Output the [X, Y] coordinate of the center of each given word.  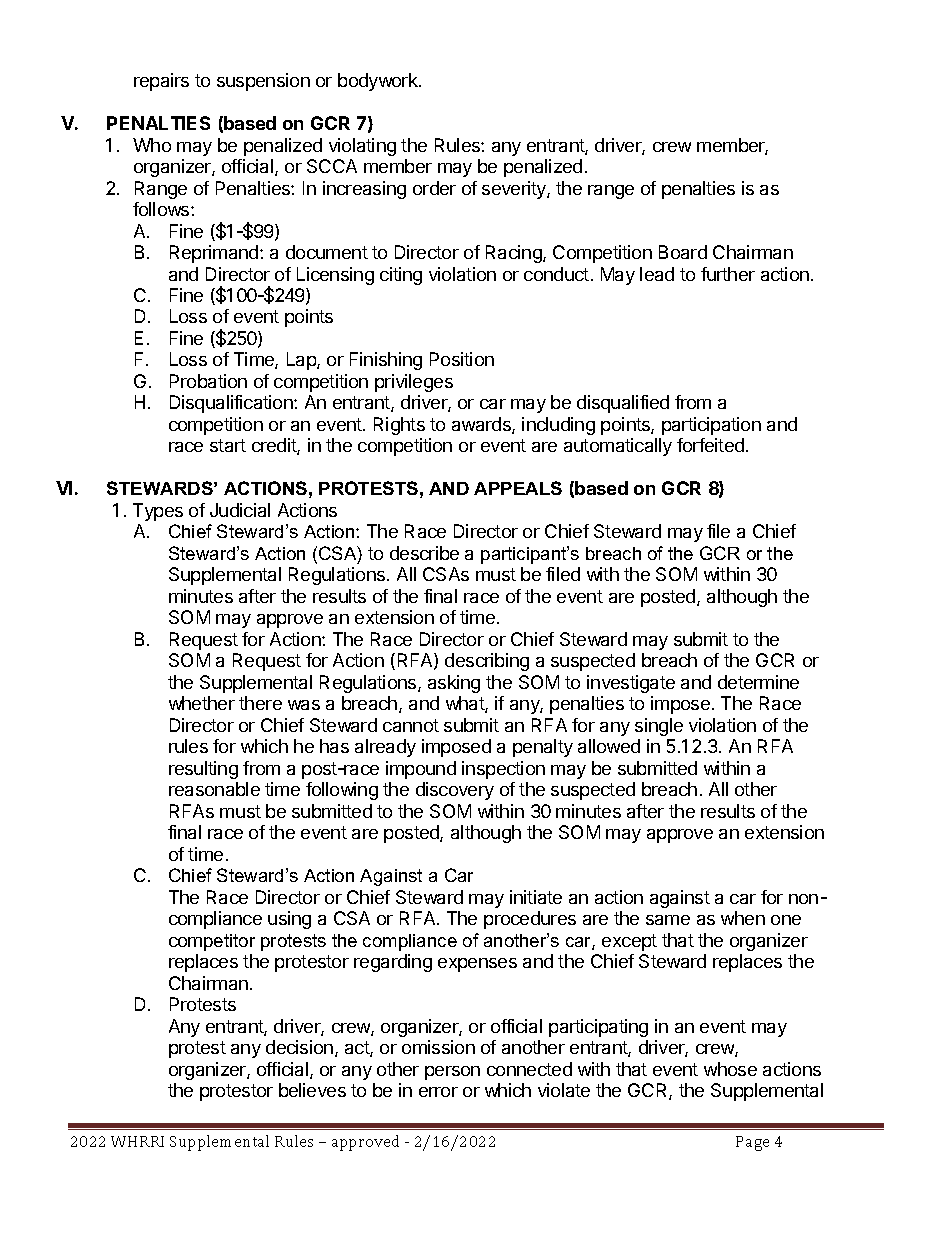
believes [312, 1090]
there [260, 703]
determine [758, 682]
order [434, 188]
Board [683, 252]
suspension [263, 82]
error [438, 1092]
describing [487, 662]
